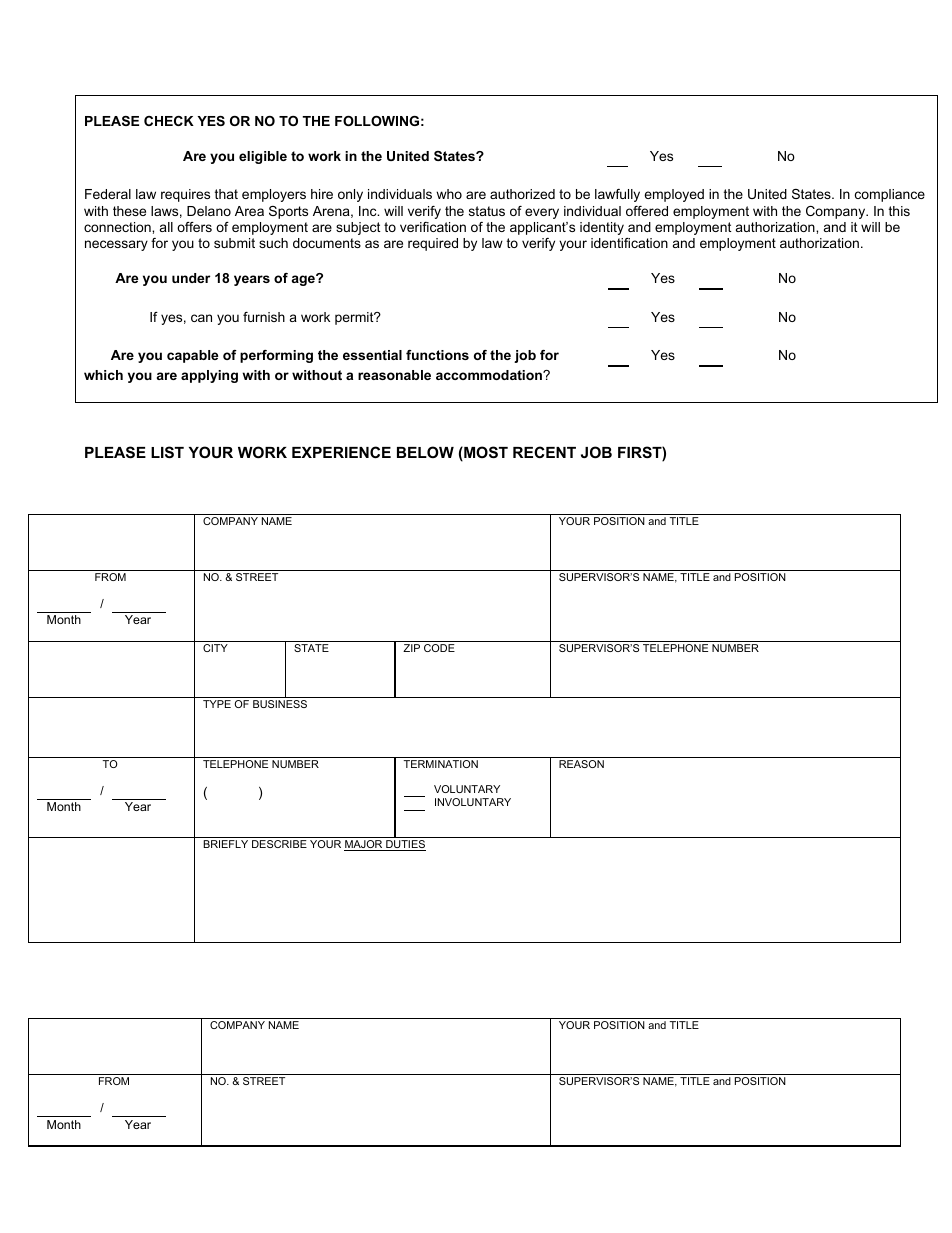  What do you see at coordinates (522, 194) in the screenshot?
I see `authorized` at bounding box center [522, 194].
